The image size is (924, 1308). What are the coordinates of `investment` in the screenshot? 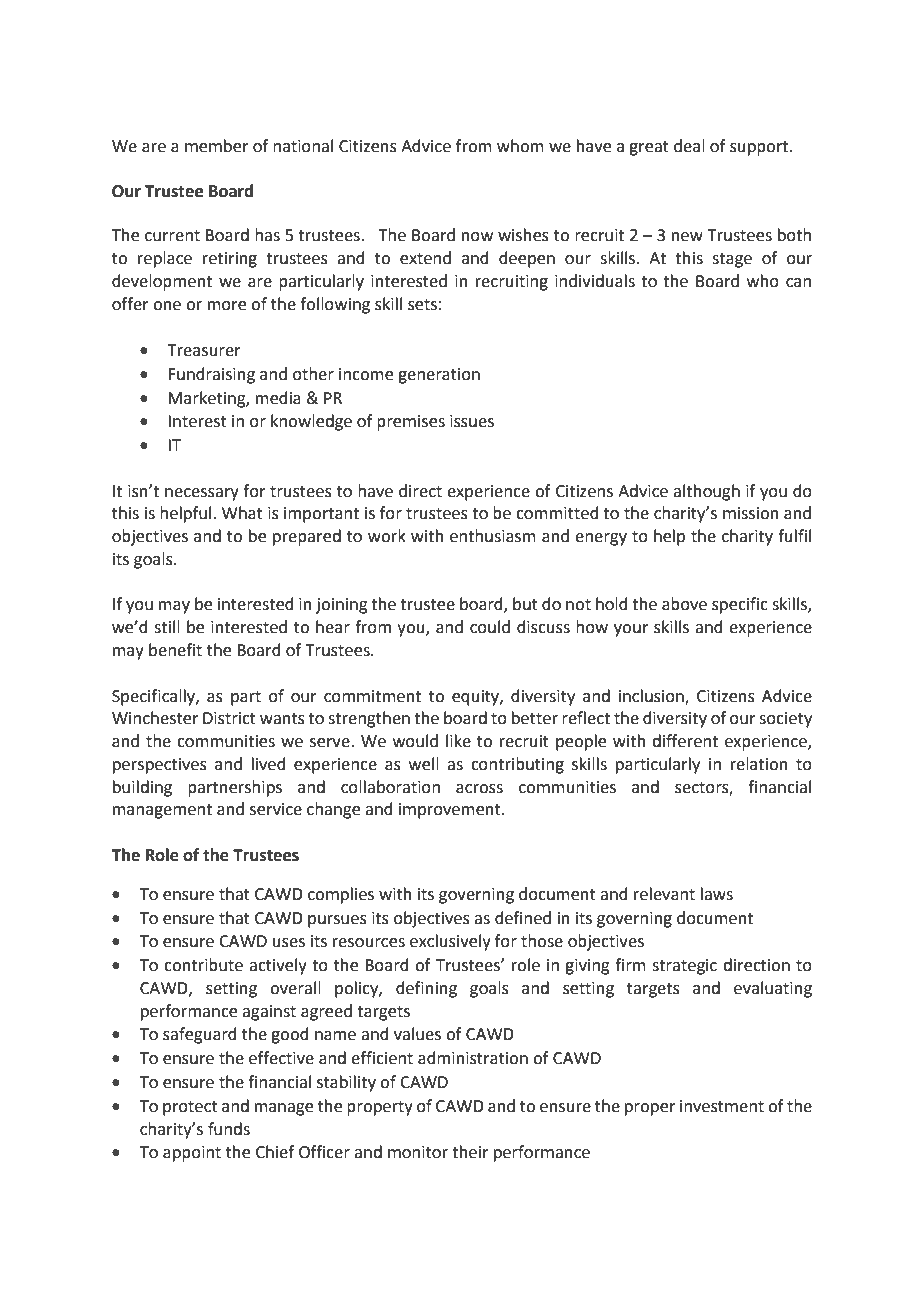 It's located at (722, 1106).
